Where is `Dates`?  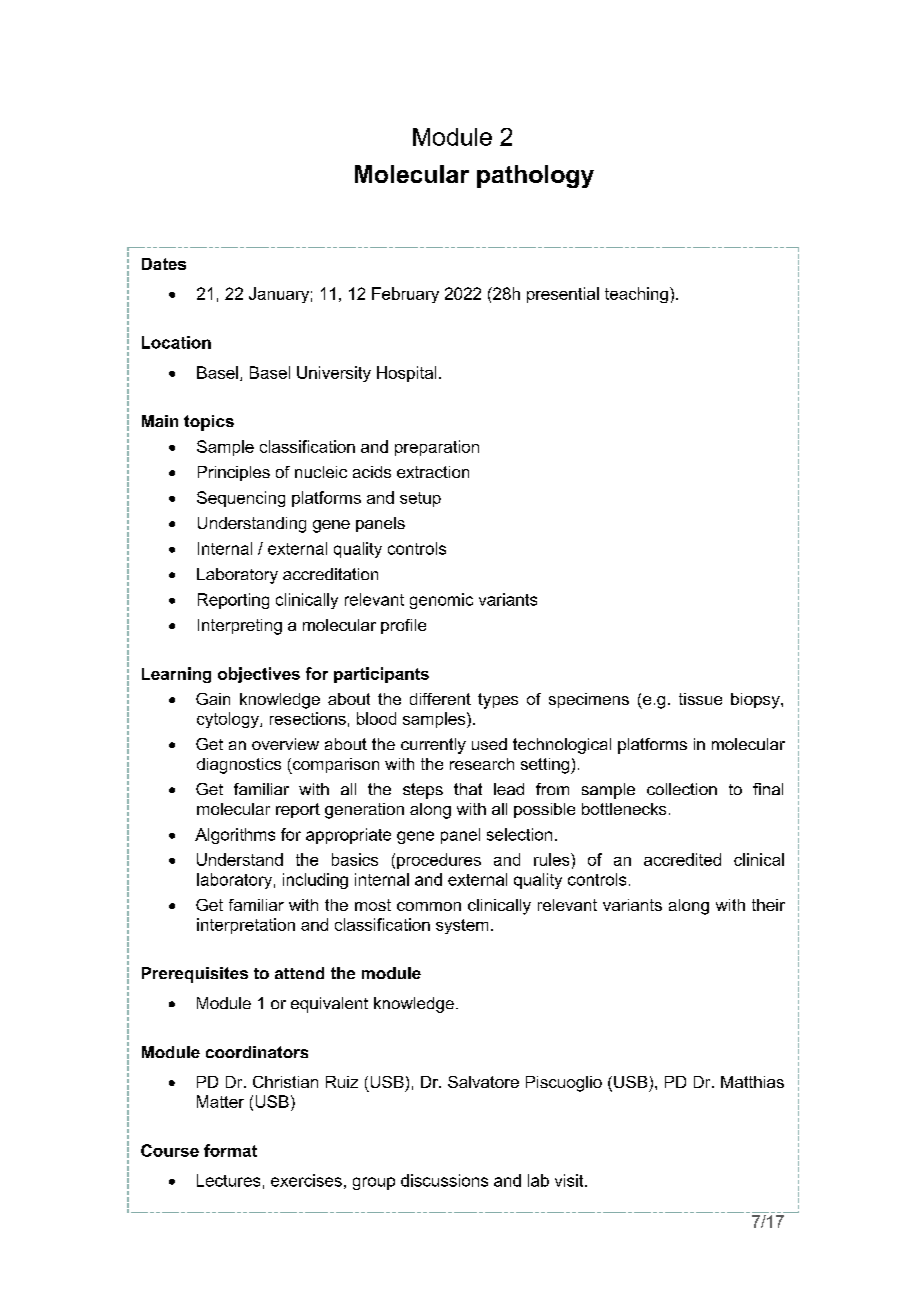
Dates is located at coordinates (164, 264).
